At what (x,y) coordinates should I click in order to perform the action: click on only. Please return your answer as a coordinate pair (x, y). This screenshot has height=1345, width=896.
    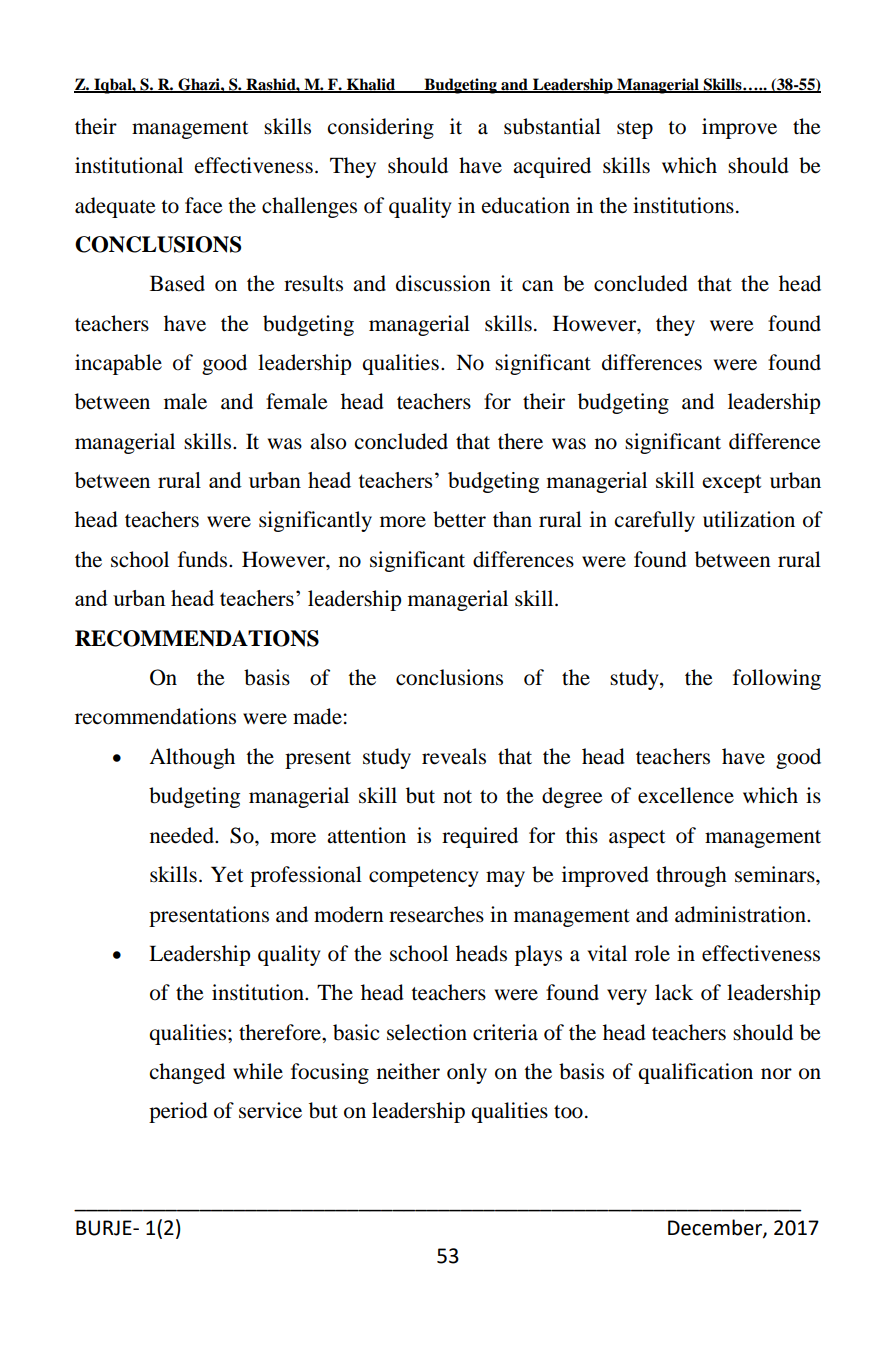
    Looking at the image, I should click on (467, 1073).
